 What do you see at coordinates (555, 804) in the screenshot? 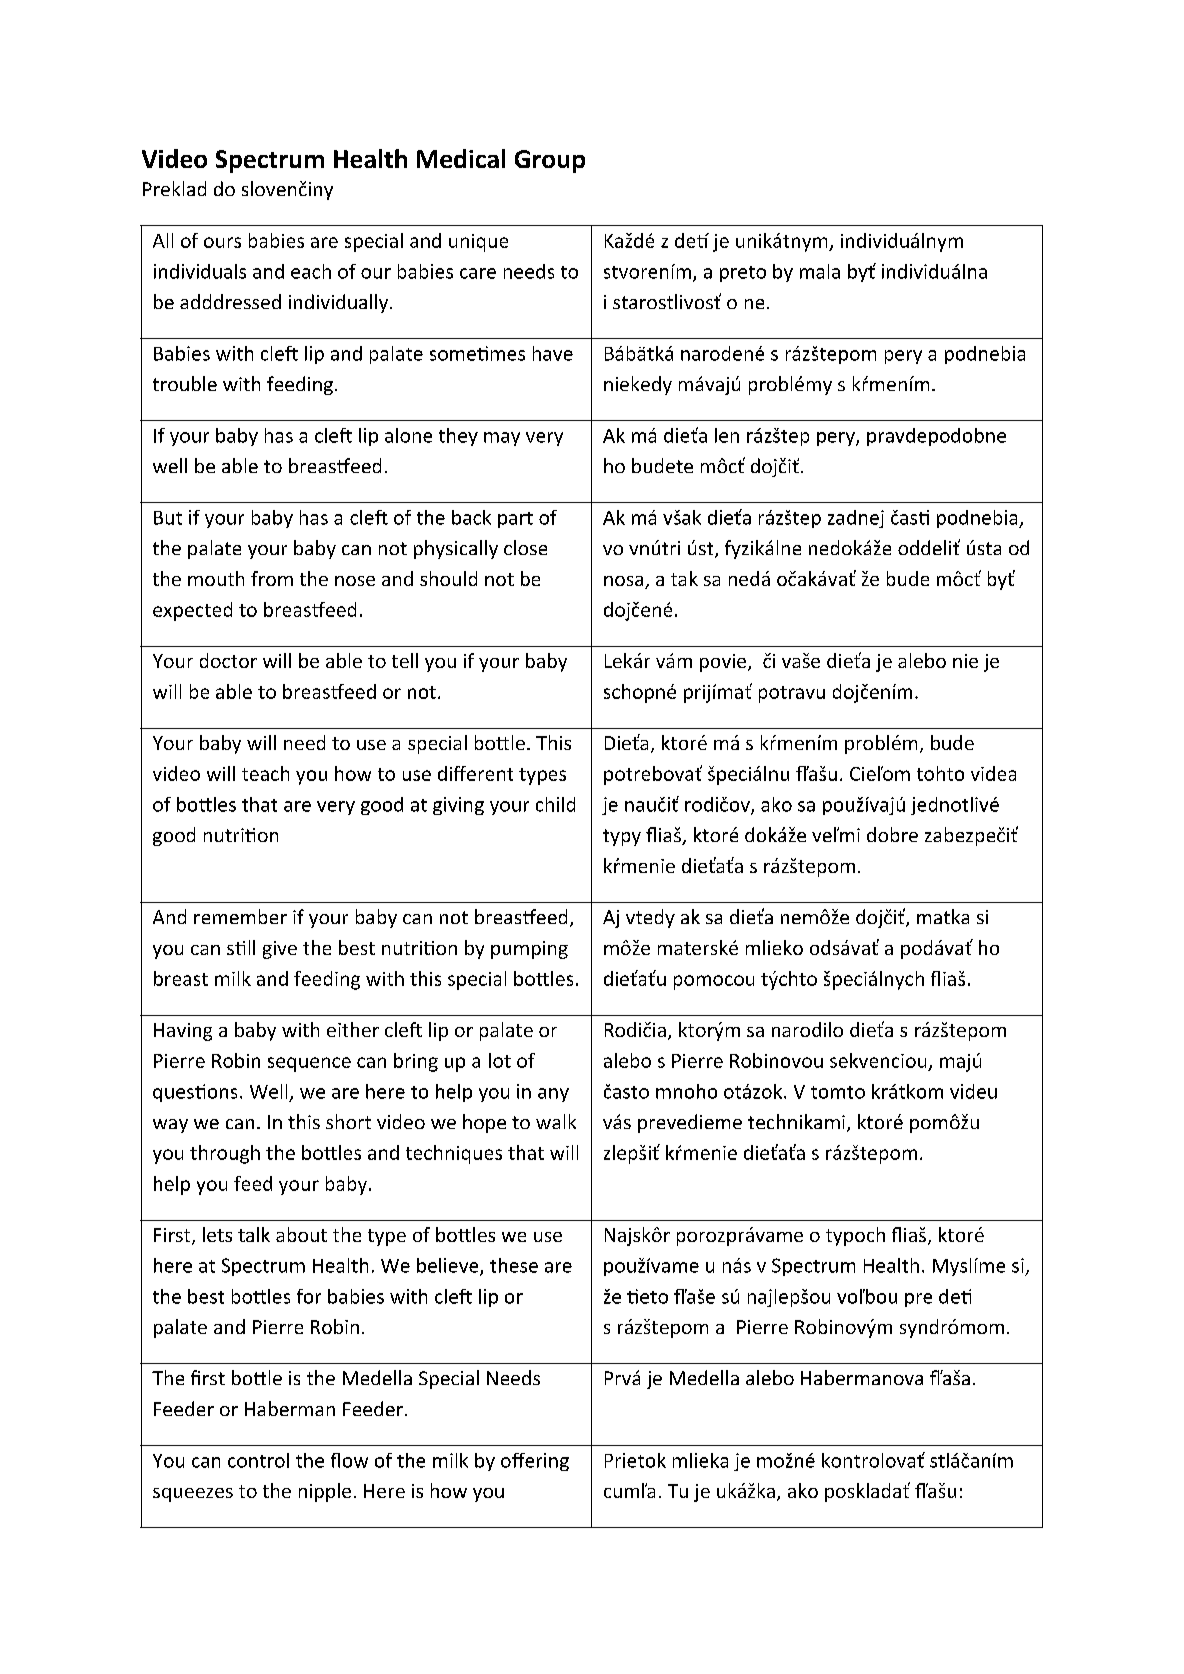
I see `child` at bounding box center [555, 804].
